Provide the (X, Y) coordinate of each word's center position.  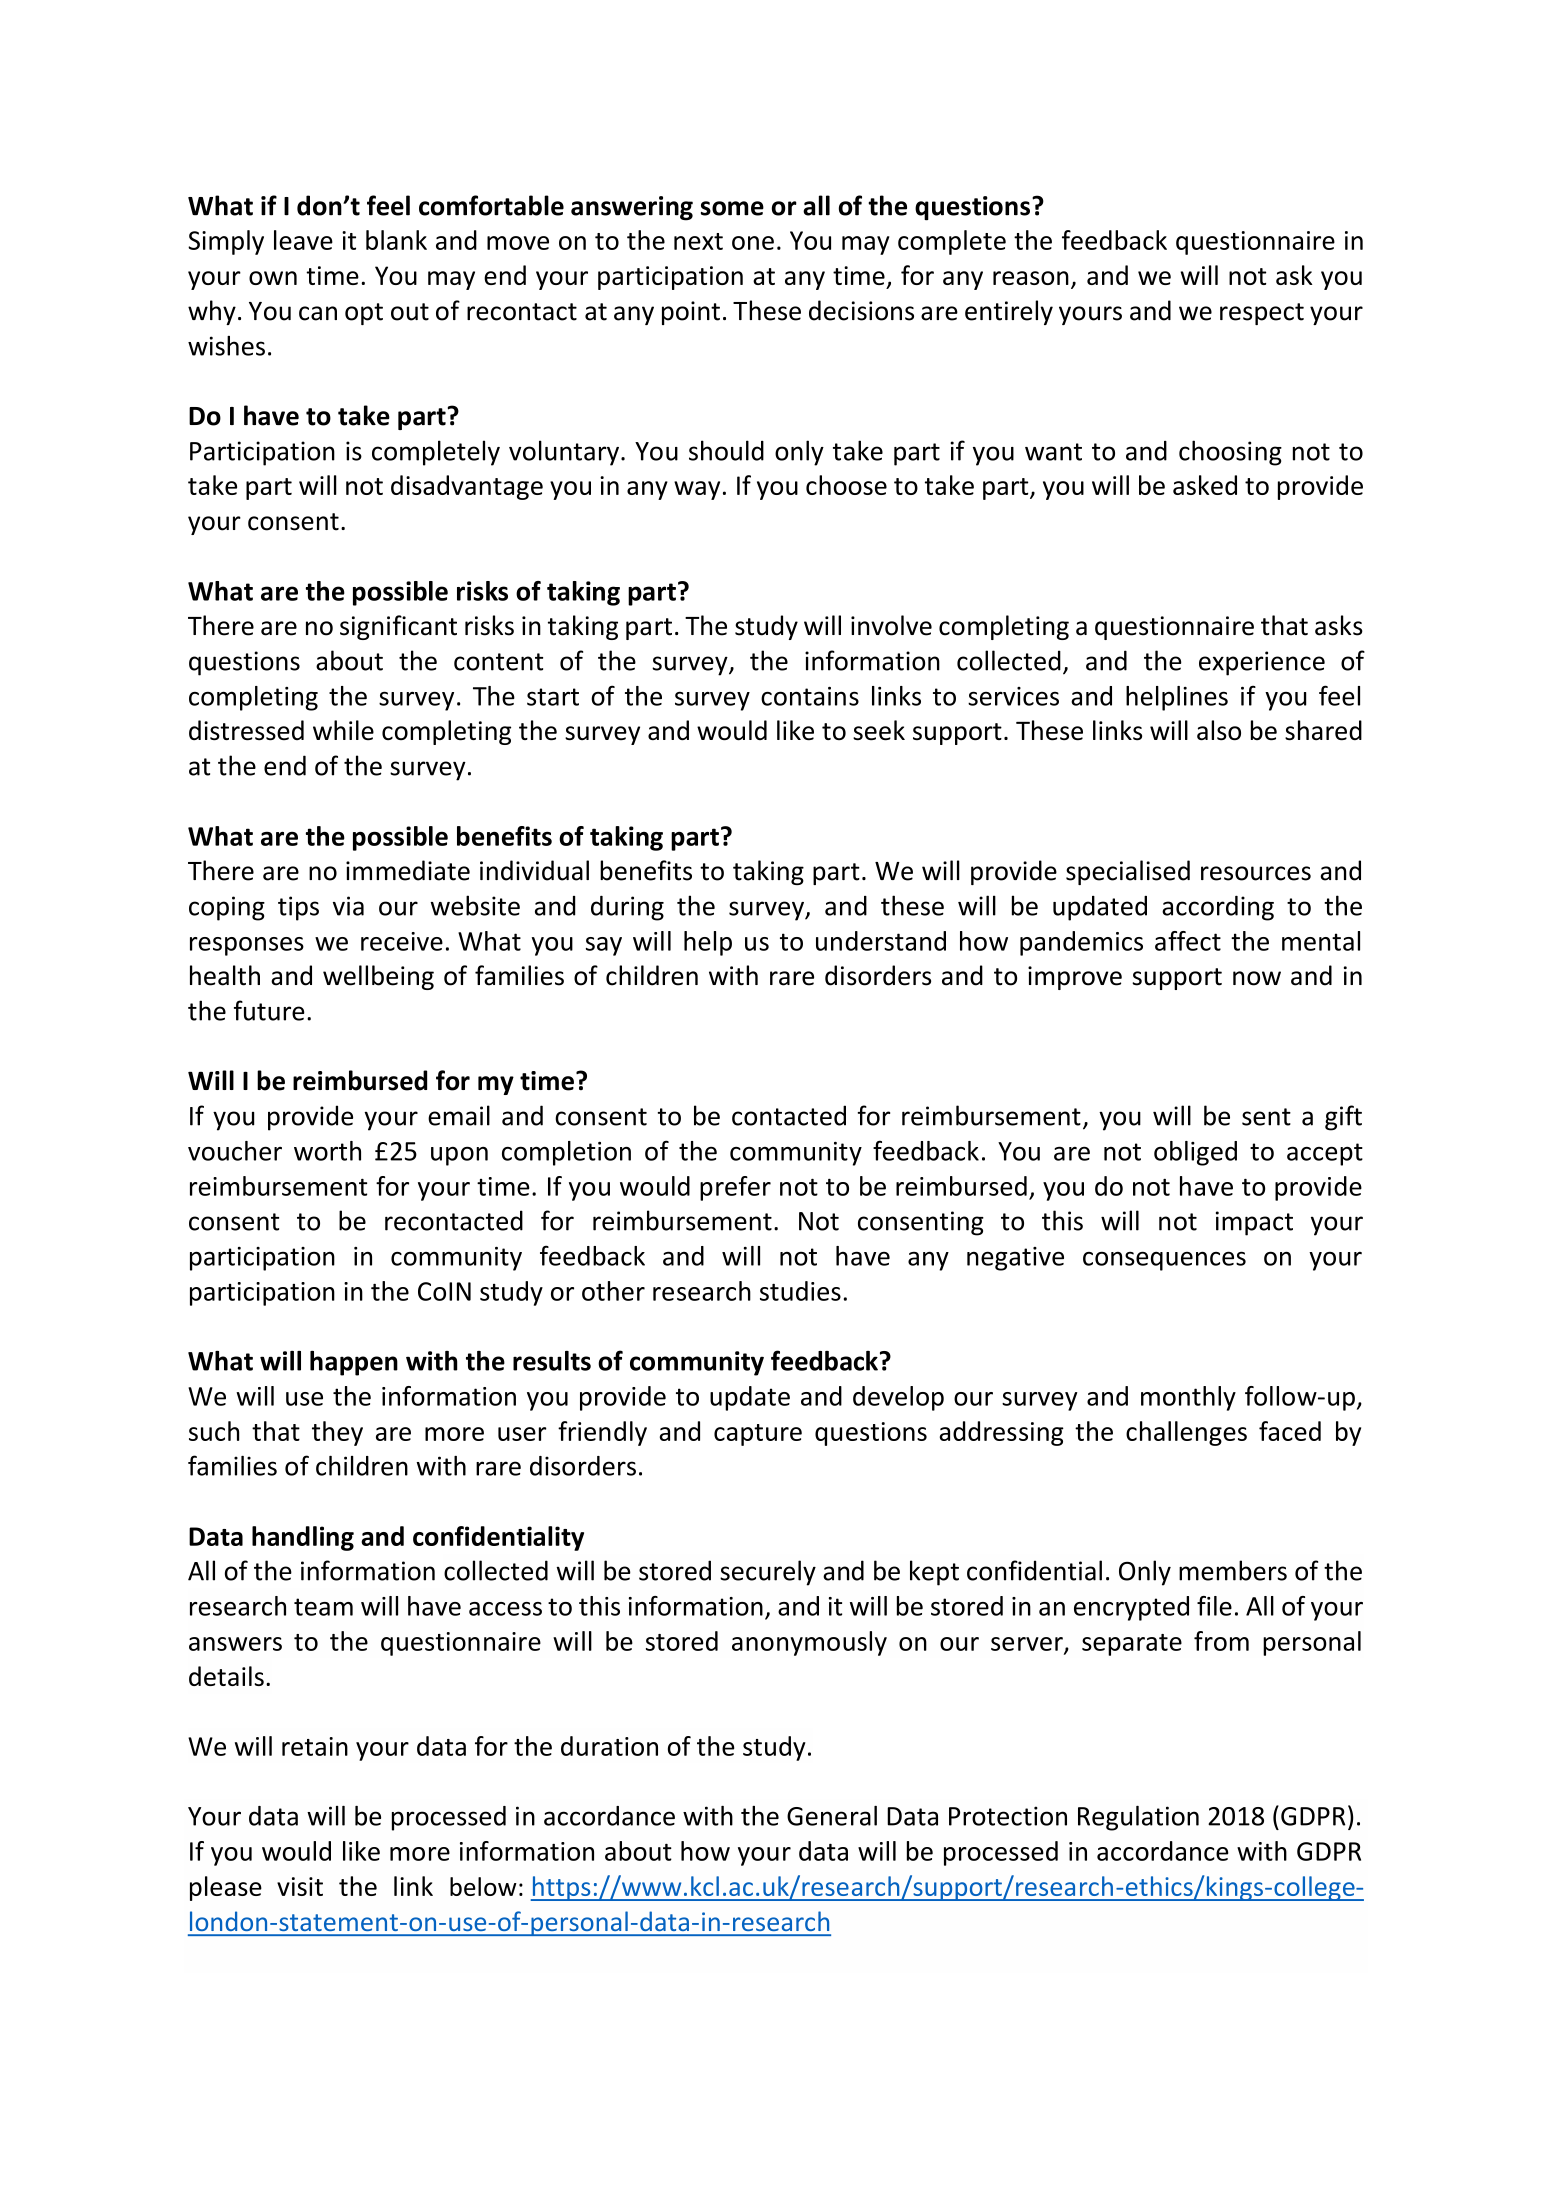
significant (398, 627)
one (753, 243)
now (1257, 978)
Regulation (1138, 1818)
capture (758, 1435)
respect (1262, 314)
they (337, 1433)
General (832, 1816)
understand (881, 941)
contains (810, 696)
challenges (1186, 1433)
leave (303, 240)
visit (300, 1886)
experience (1262, 663)
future (269, 1010)
